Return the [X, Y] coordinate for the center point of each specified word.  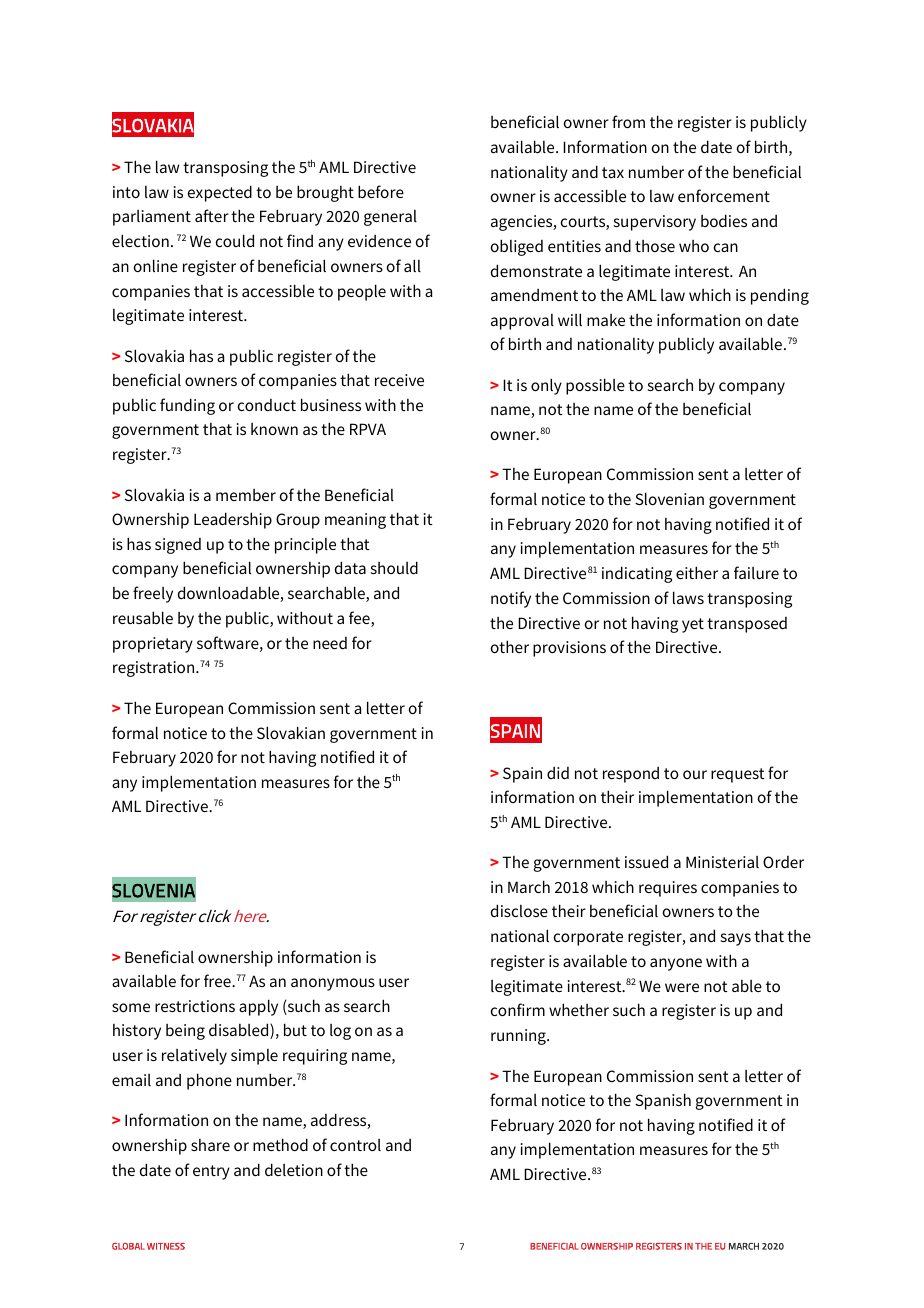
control [355, 1145]
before [381, 191]
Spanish [663, 1101]
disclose [519, 910]
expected [220, 193]
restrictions [195, 1006]
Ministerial [722, 862]
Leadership [233, 520]
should [394, 567]
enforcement [724, 195]
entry [211, 1172]
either [697, 572]
